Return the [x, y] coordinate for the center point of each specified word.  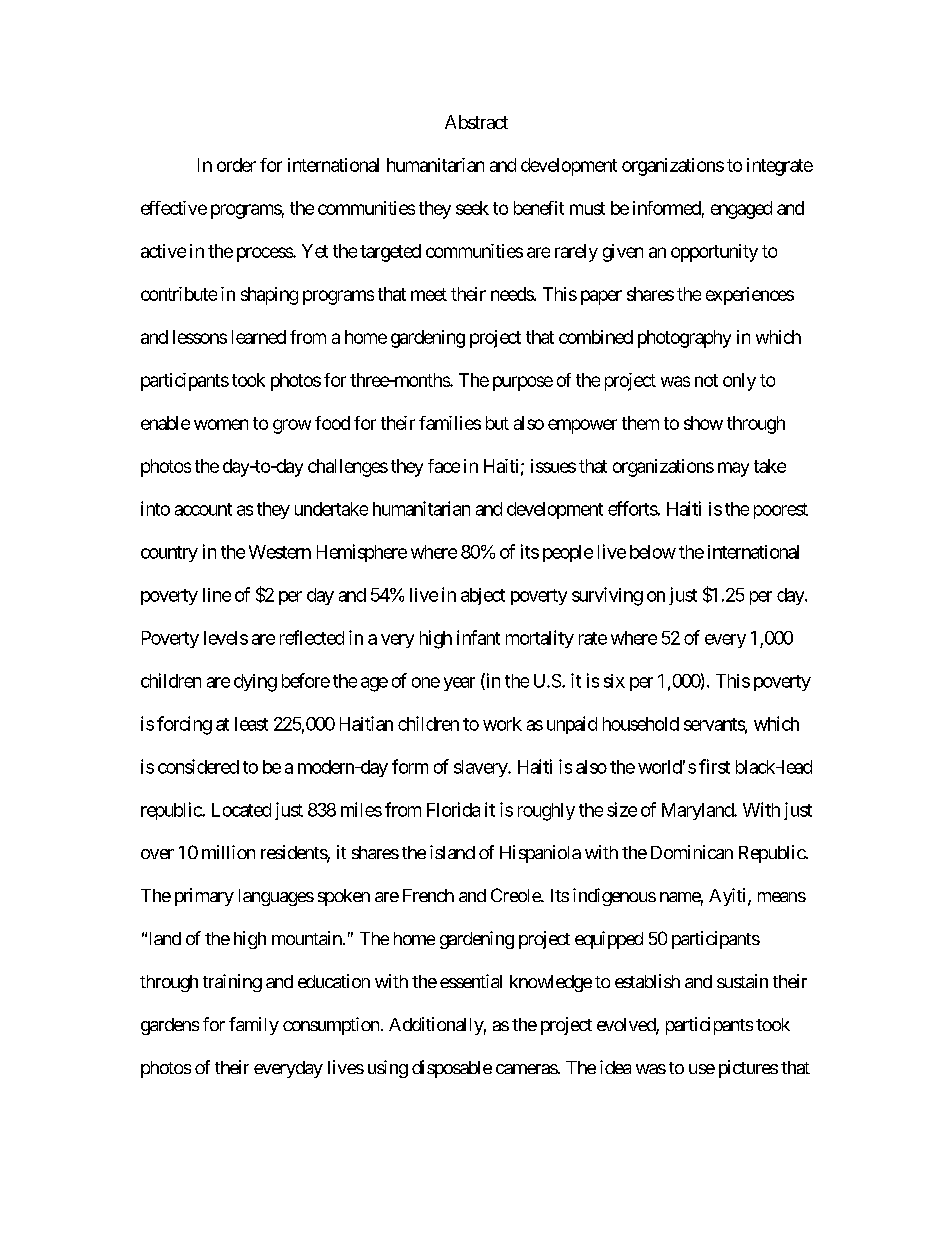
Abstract [476, 122]
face [444, 466]
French [428, 895]
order [236, 165]
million [228, 852]
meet [429, 294]
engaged [741, 210]
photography [684, 339]
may [733, 469]
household [641, 724]
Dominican [692, 852]
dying [255, 683]
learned [259, 337]
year [459, 684]
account [203, 509]
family [254, 1026]
